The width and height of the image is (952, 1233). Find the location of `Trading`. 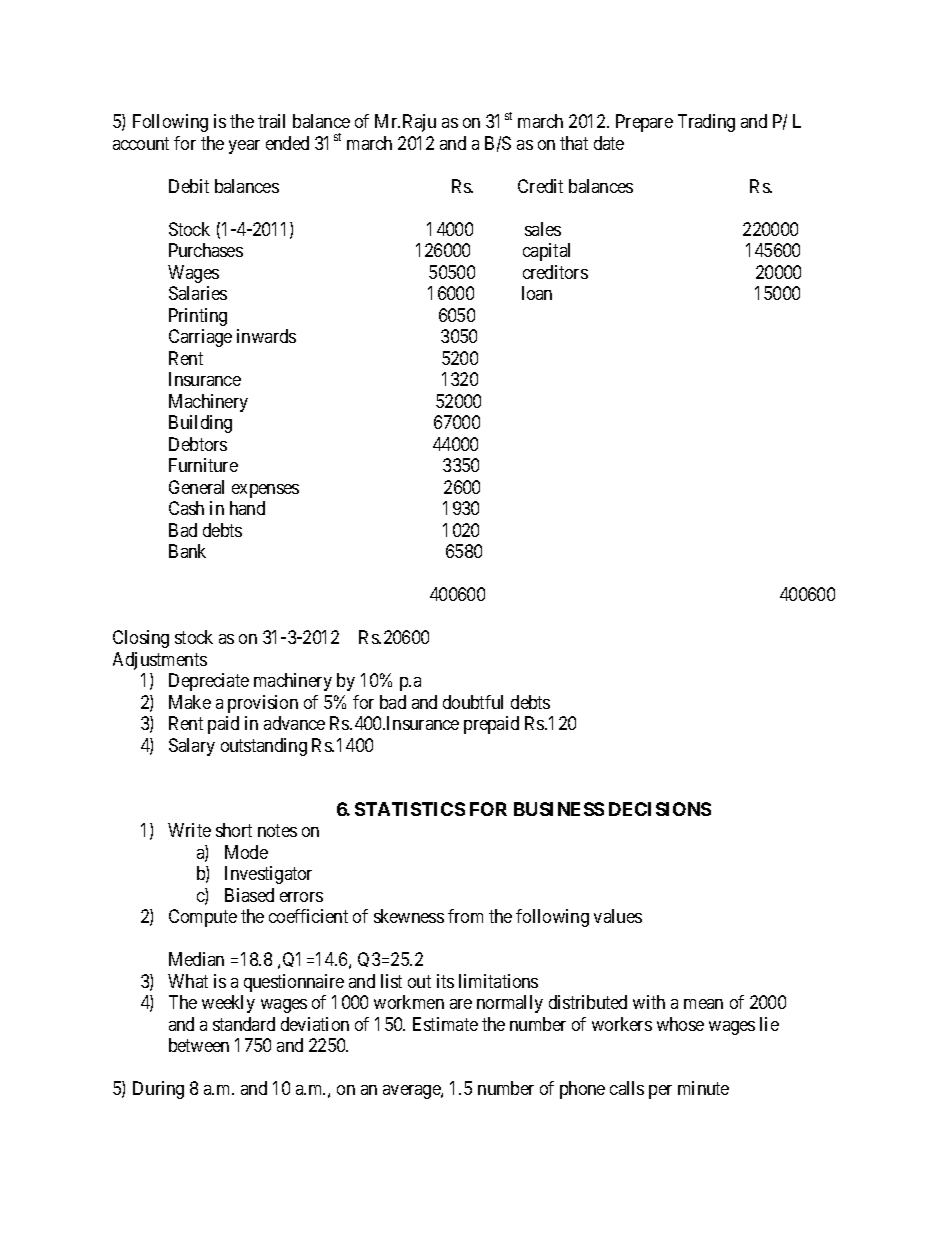

Trading is located at coordinates (706, 123).
